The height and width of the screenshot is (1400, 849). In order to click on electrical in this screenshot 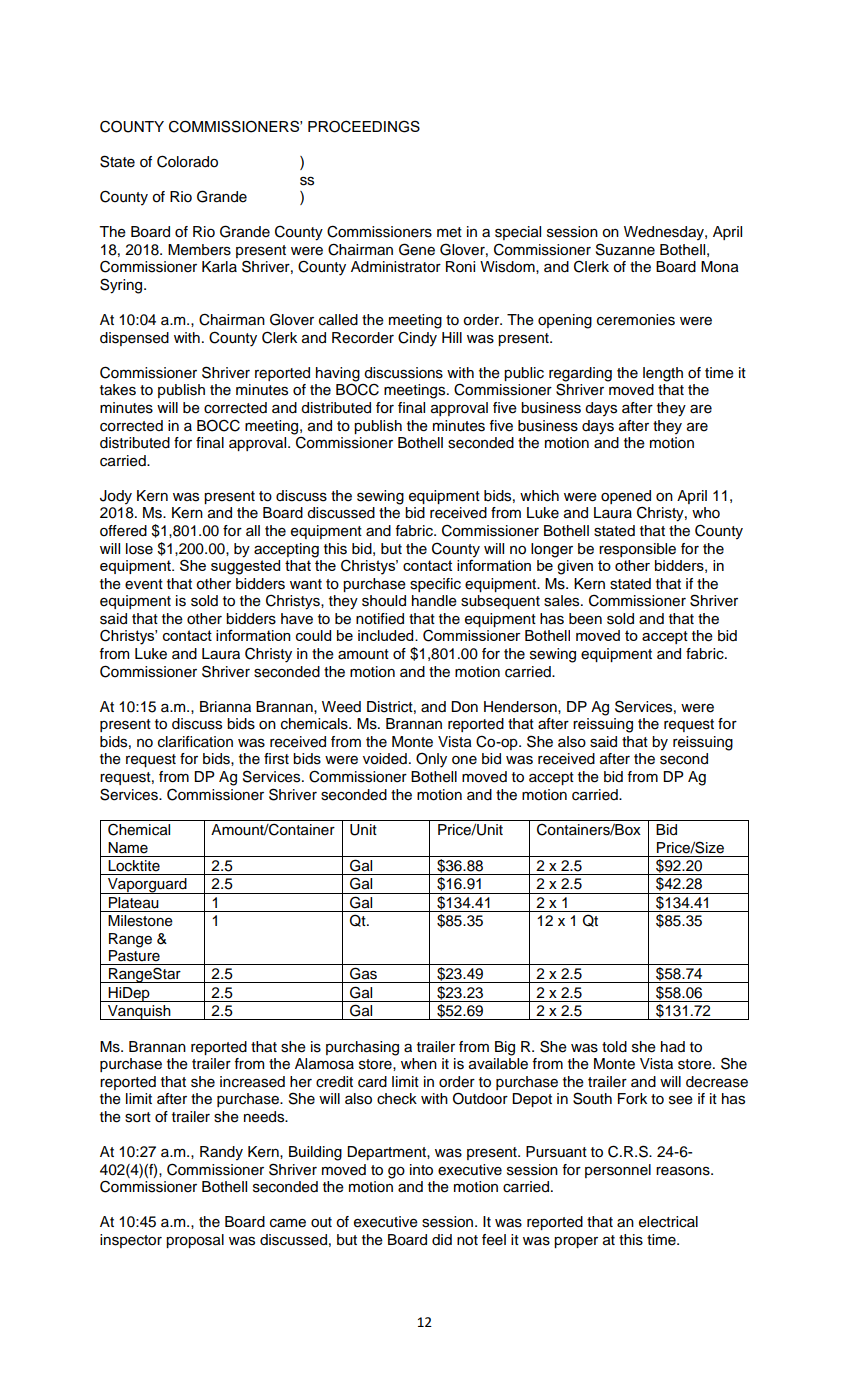, I will do `click(668, 1222)`.
